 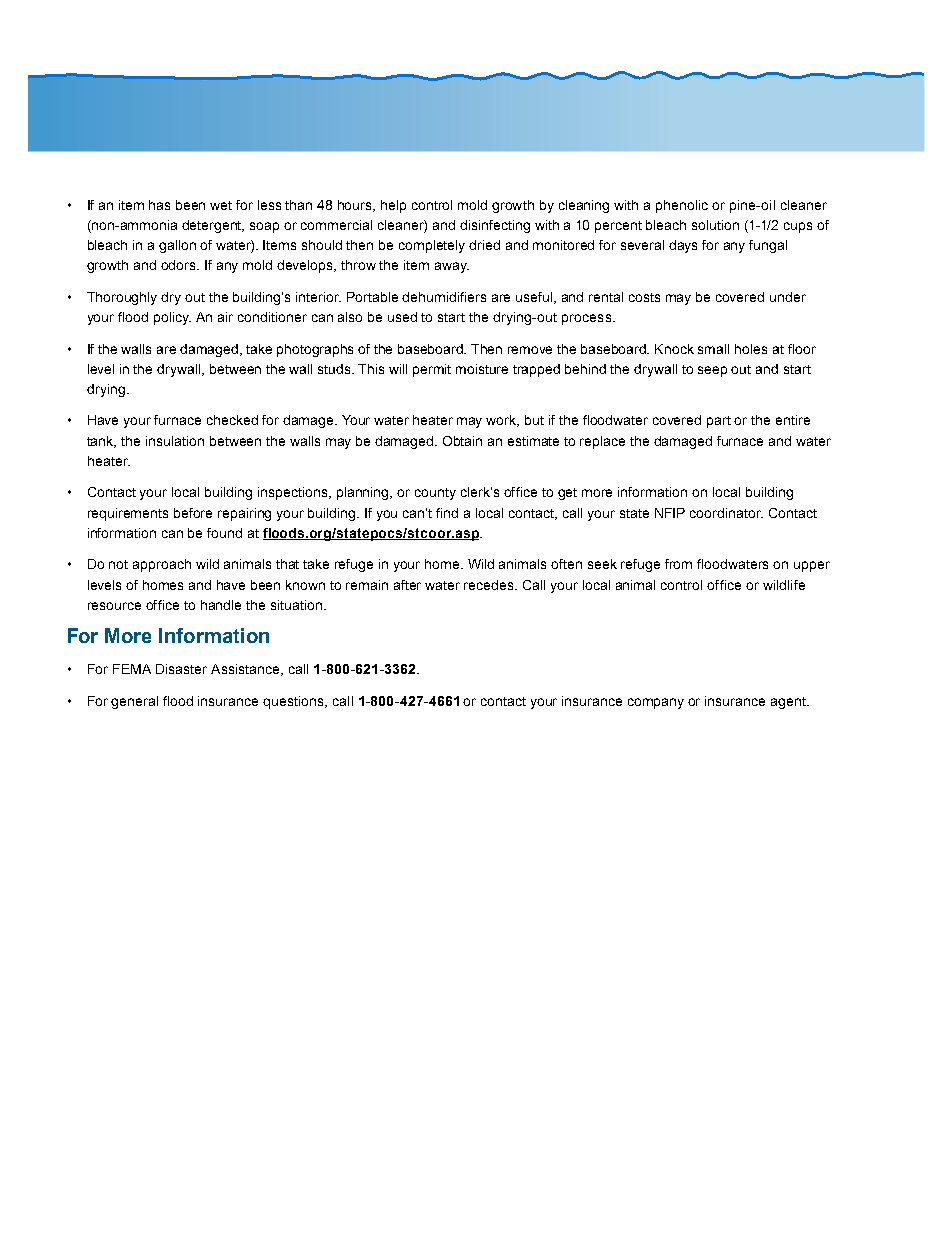 I want to click on detergent, so click(x=213, y=226).
